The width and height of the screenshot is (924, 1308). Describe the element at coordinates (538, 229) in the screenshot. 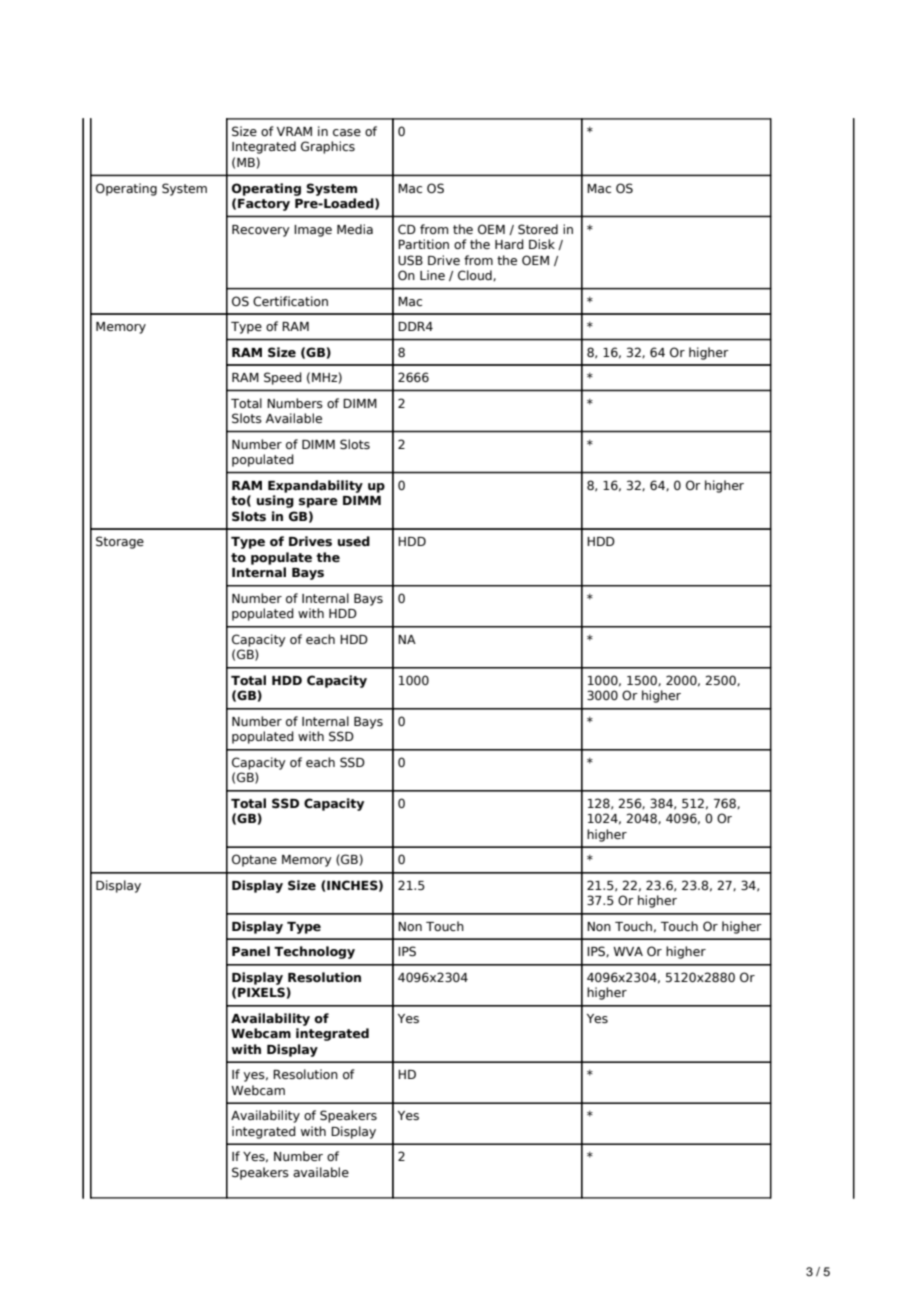

I see `Stored` at that location.
